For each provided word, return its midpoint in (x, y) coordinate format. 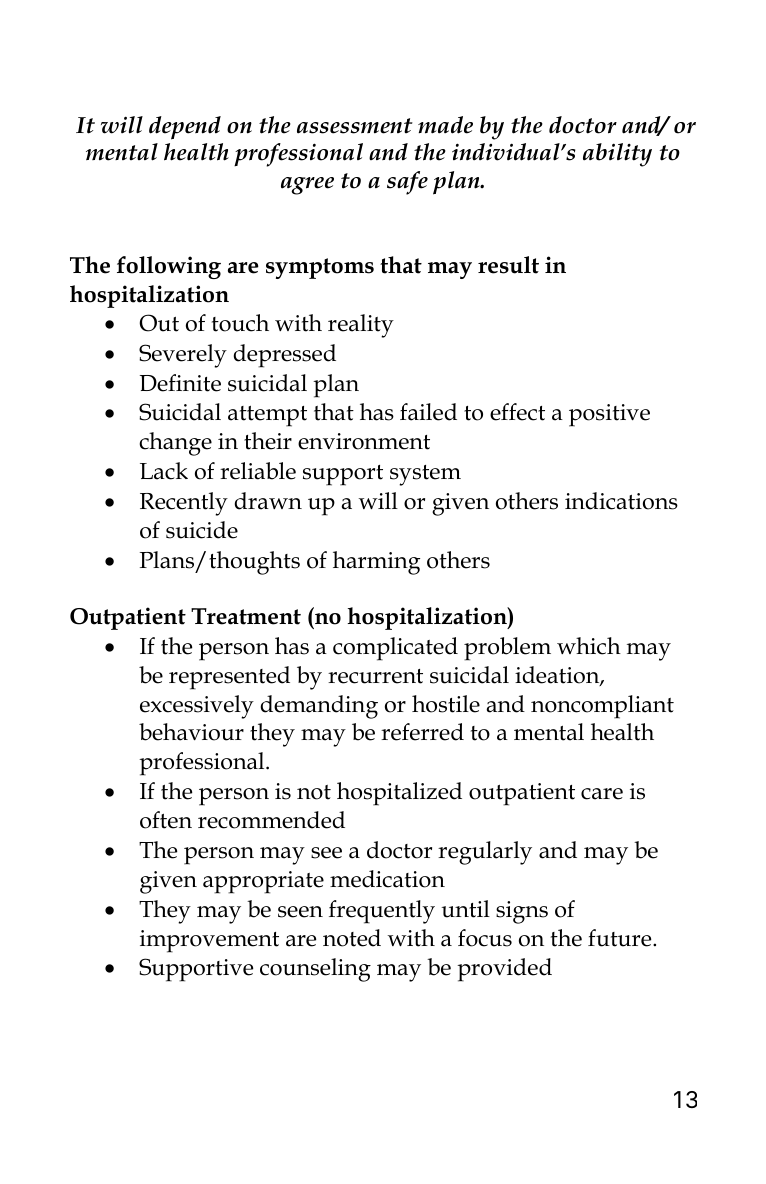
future (621, 938)
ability (617, 155)
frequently (382, 912)
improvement (209, 941)
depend (185, 128)
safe (407, 183)
